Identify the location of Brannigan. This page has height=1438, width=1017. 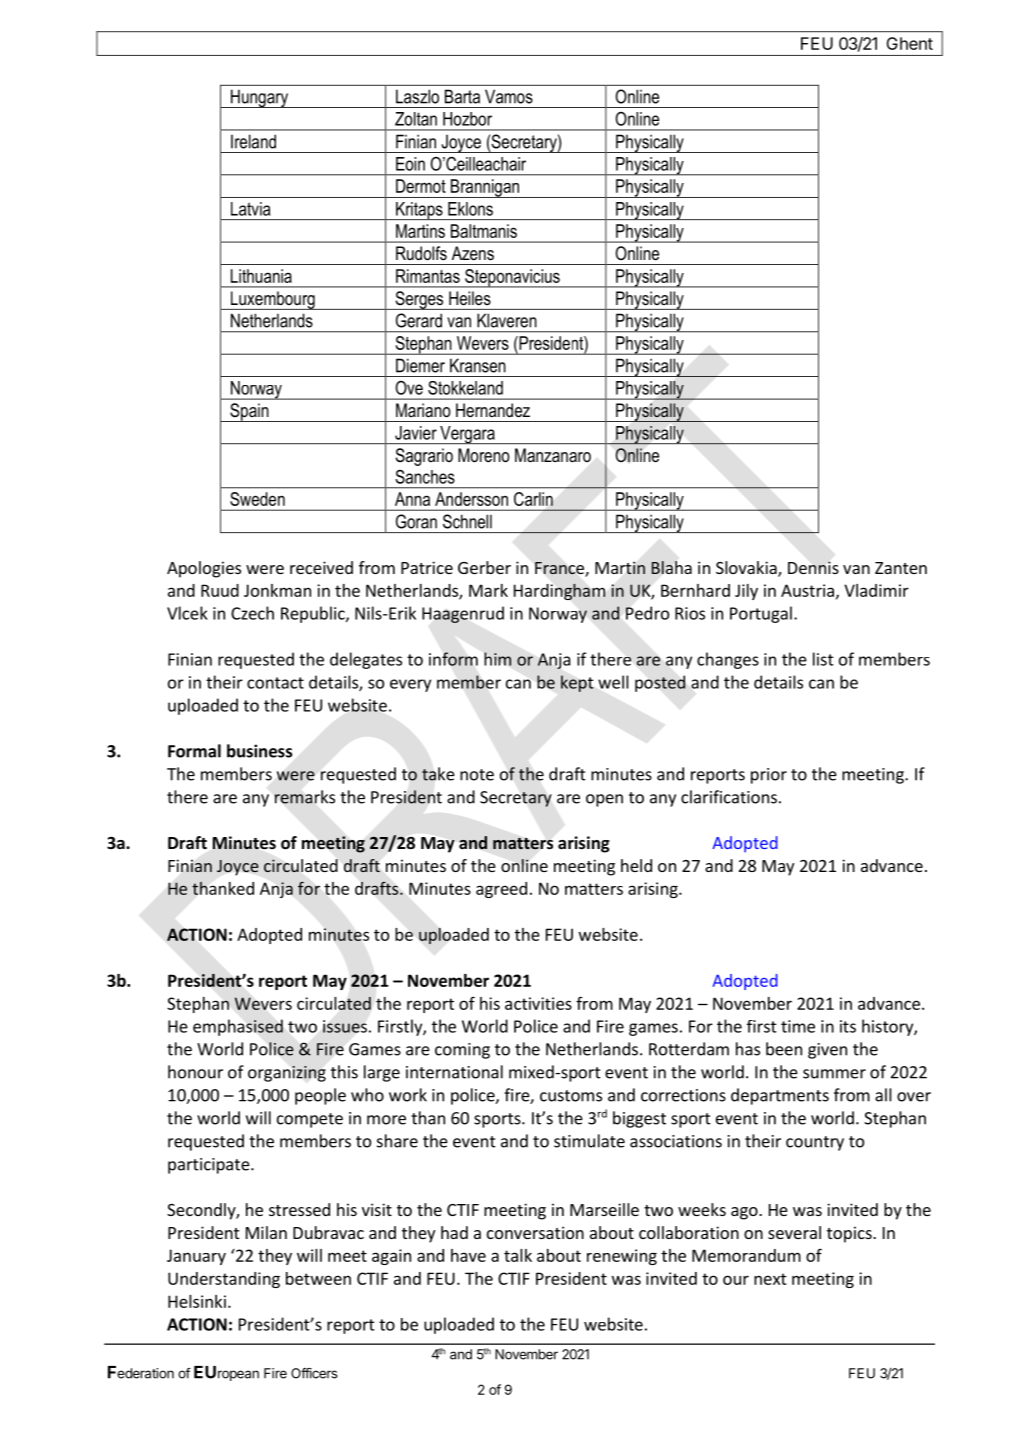
(485, 188).
